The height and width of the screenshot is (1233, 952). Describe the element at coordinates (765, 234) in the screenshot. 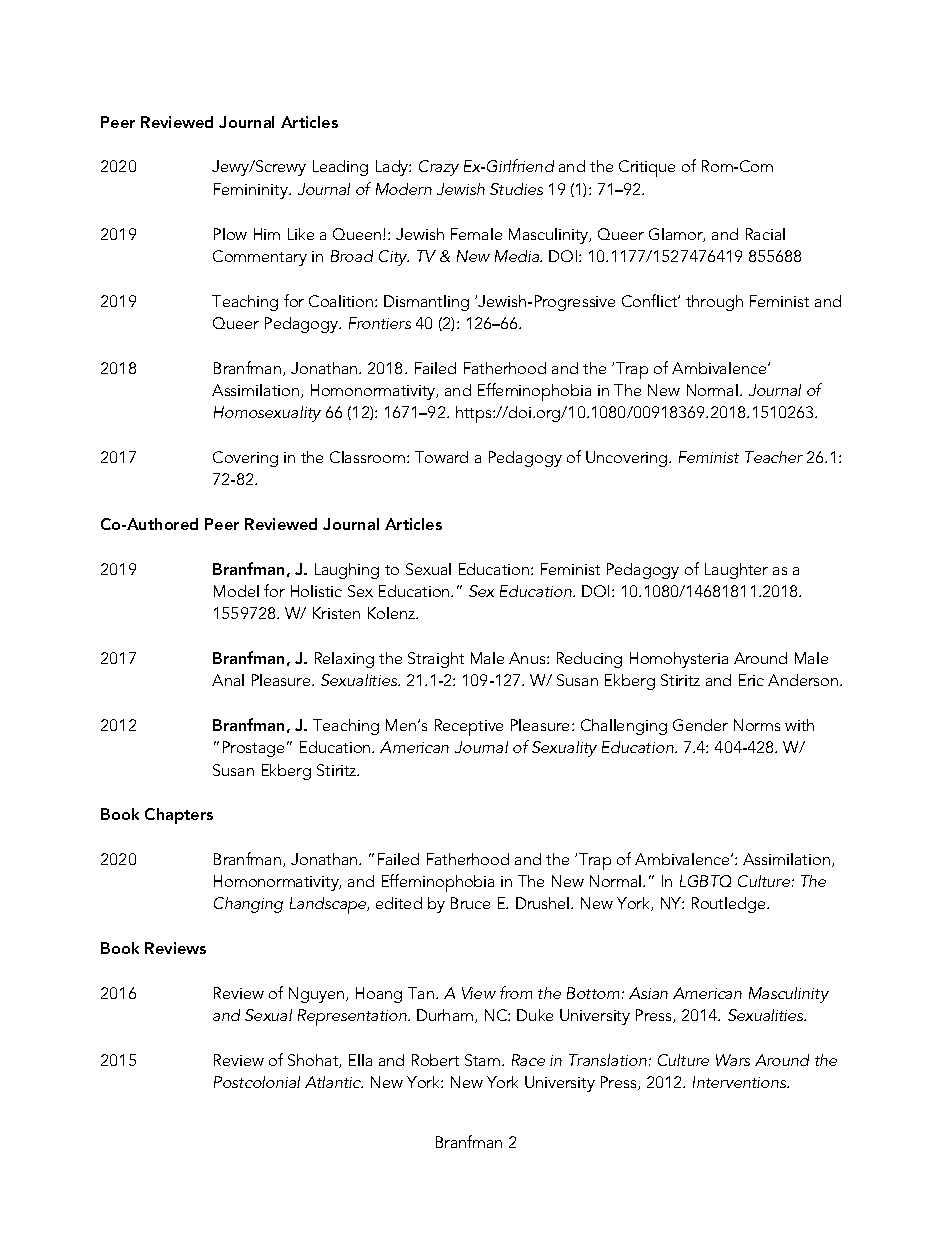

I see `Racial` at that location.
